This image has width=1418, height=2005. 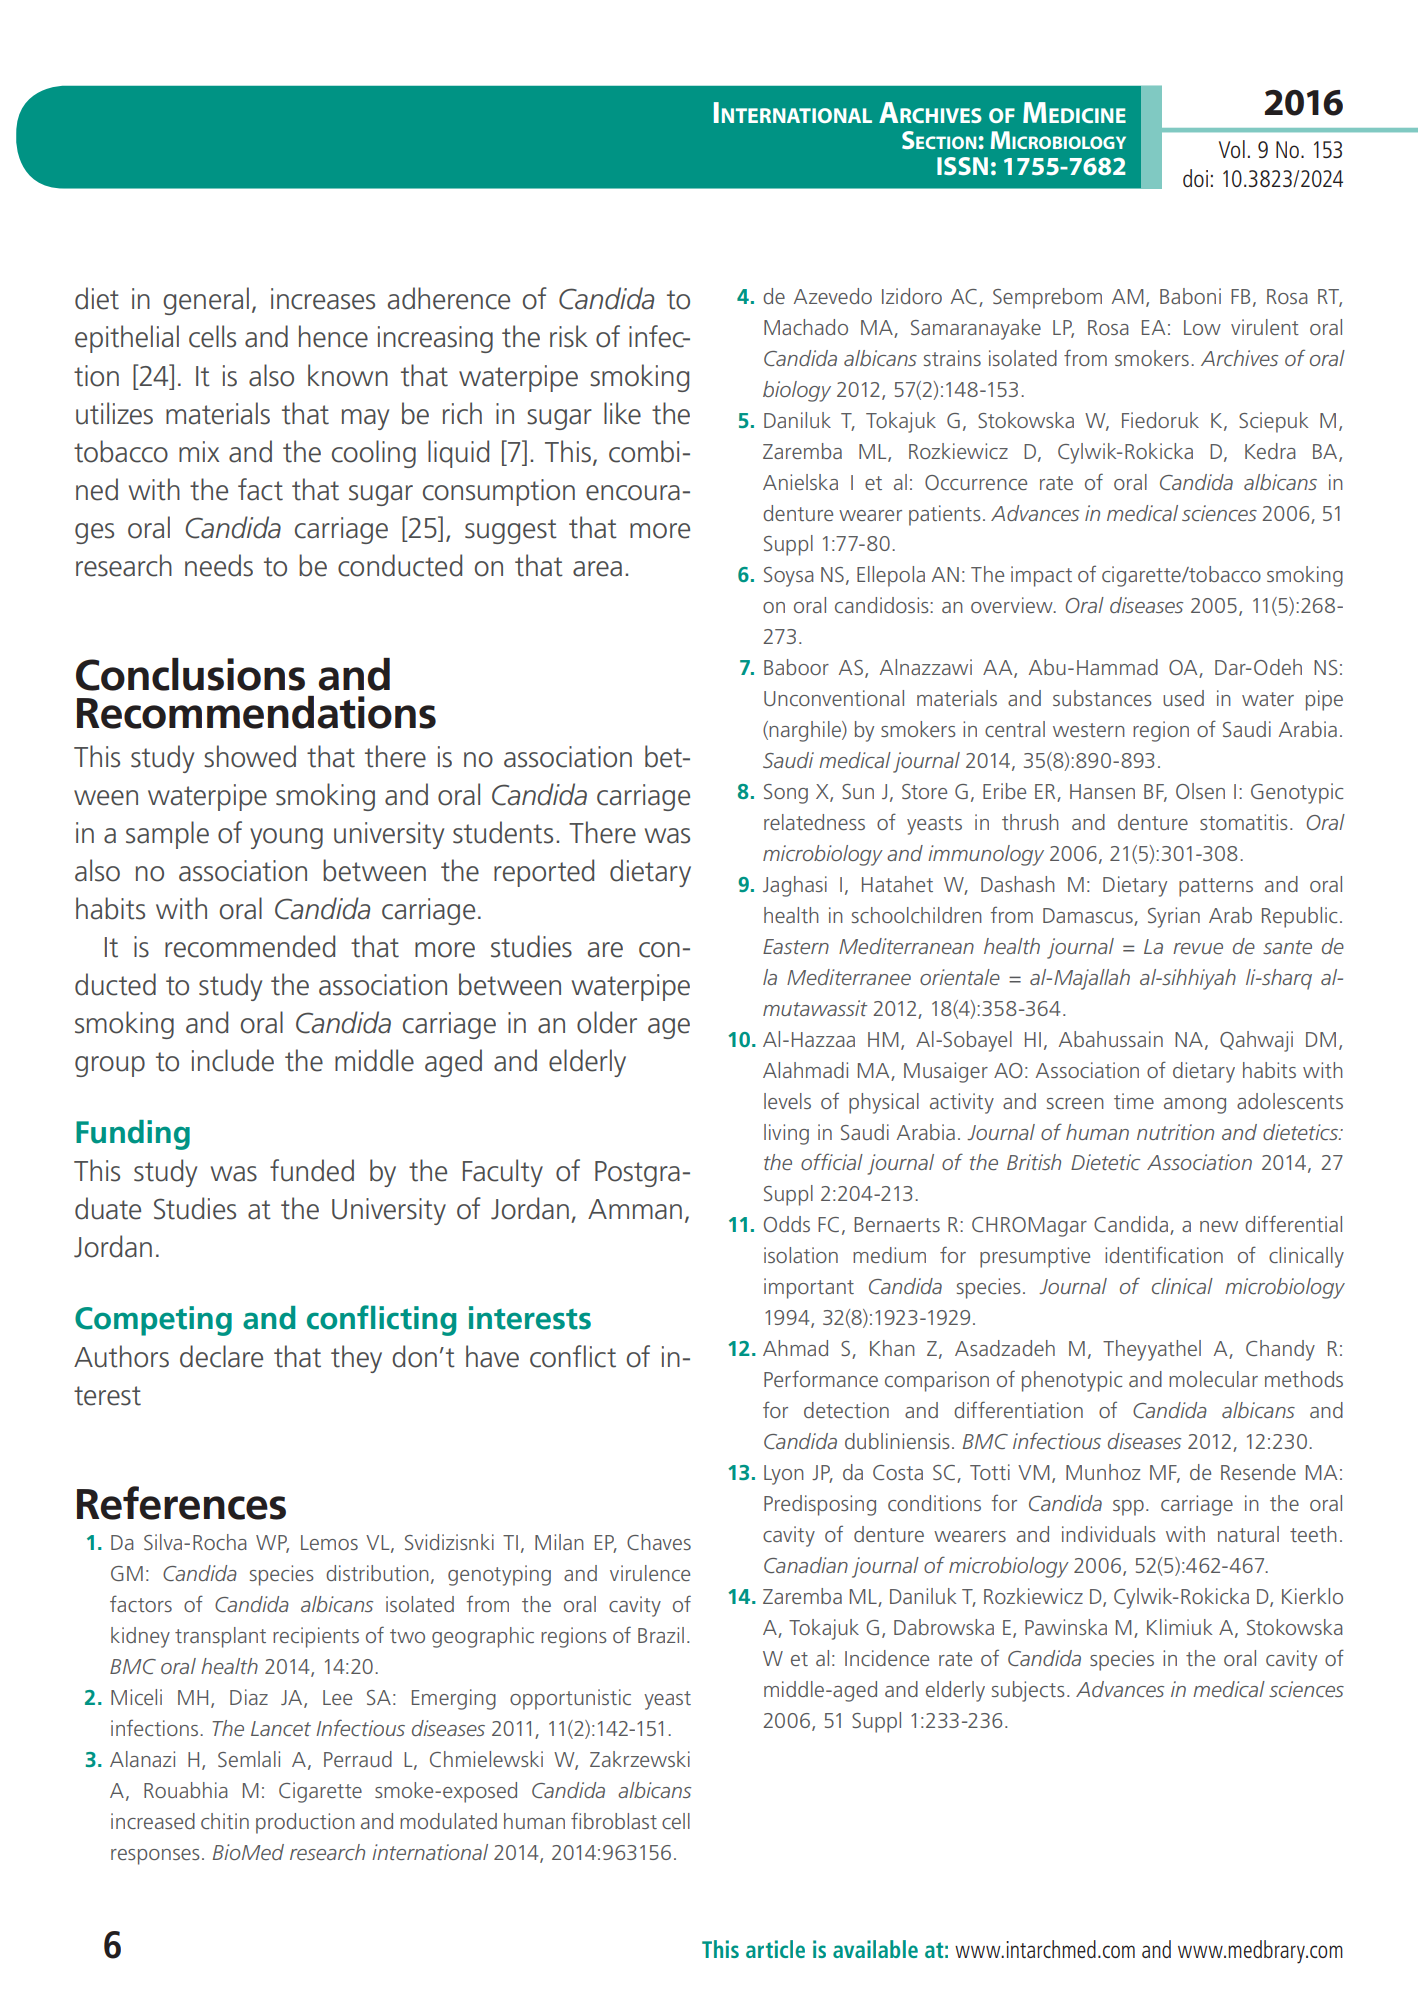 I want to click on article, so click(x=775, y=1949).
